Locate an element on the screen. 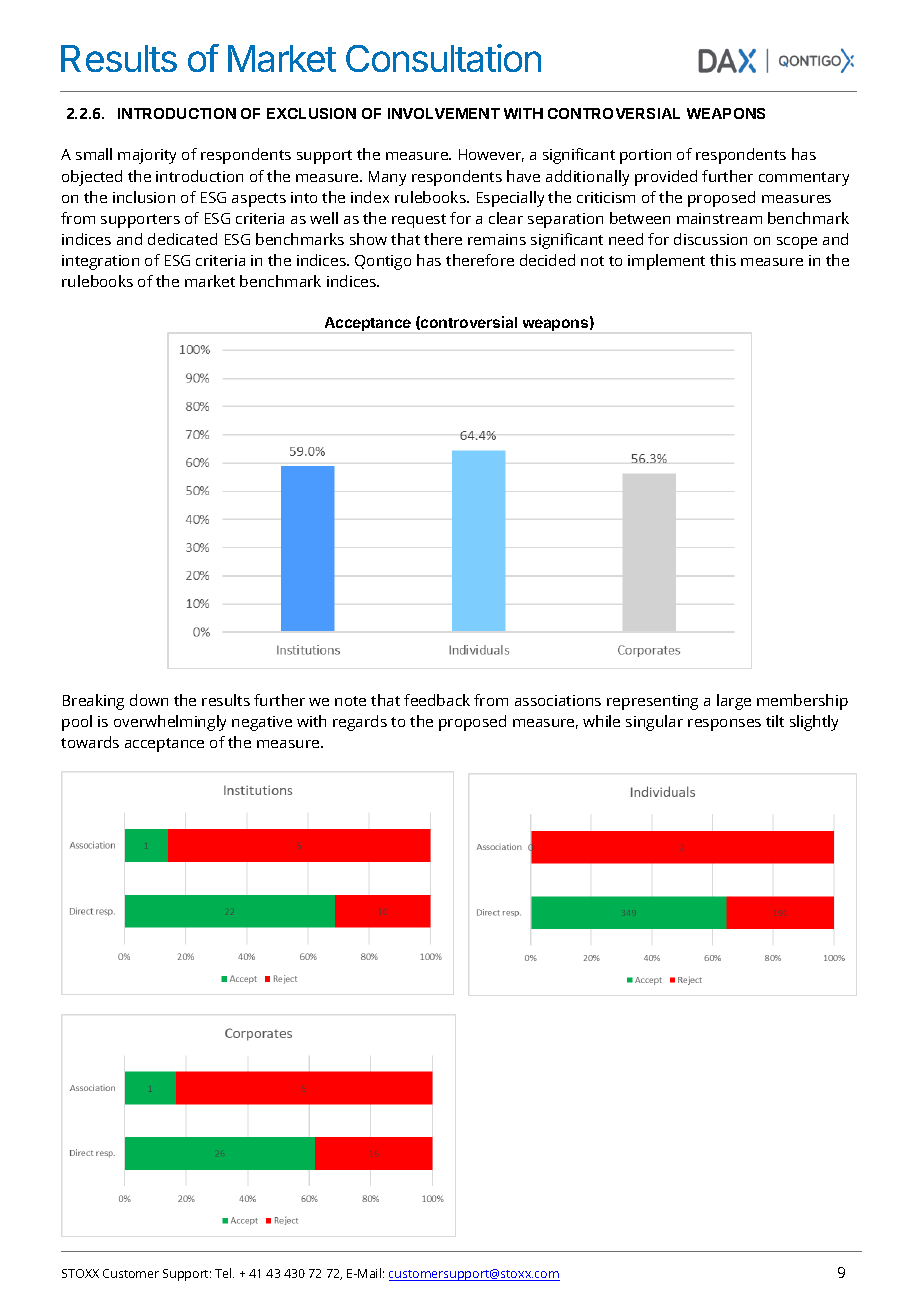 The height and width of the screenshot is (1308, 924). feedback is located at coordinates (437, 700).
